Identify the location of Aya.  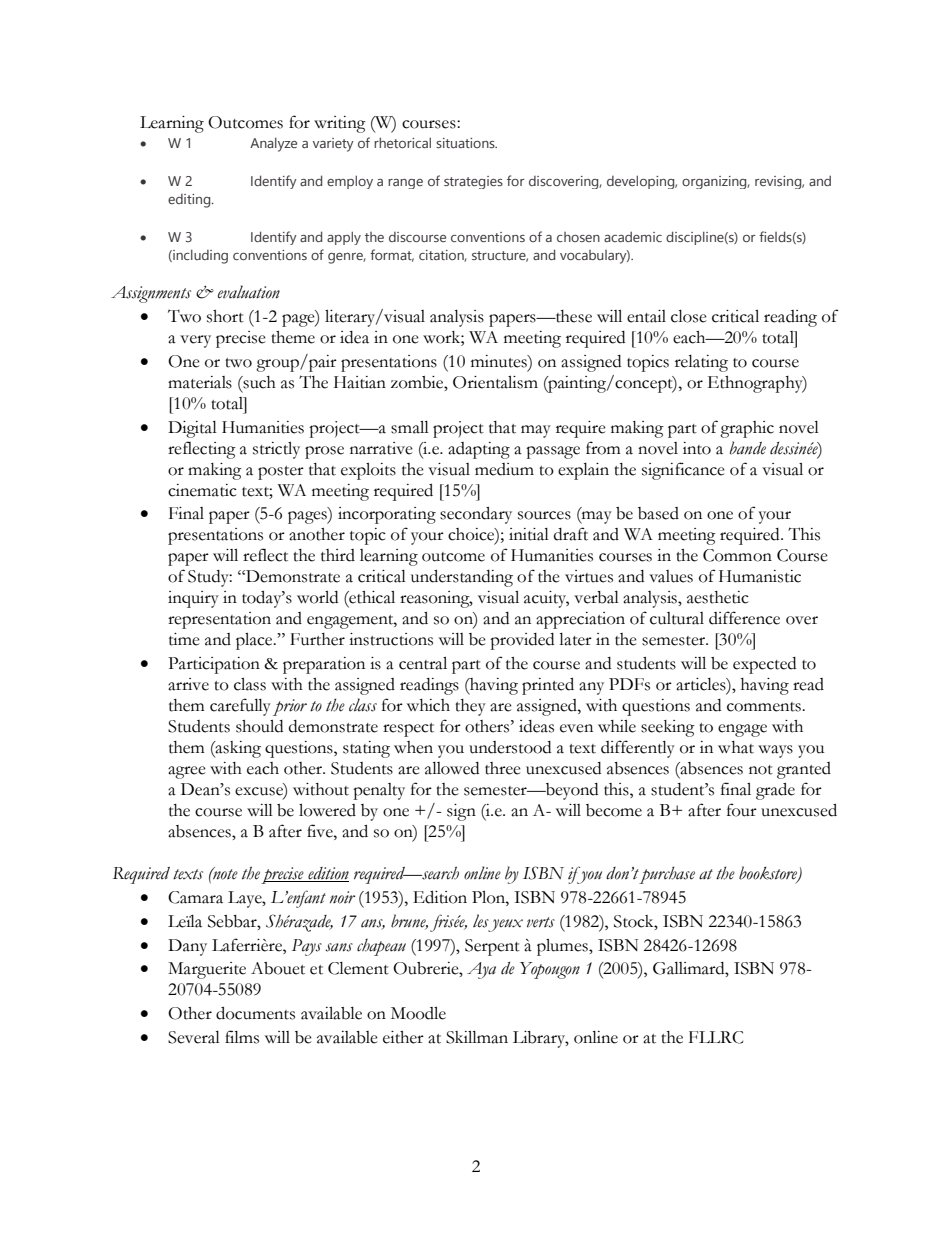
(481, 970).
